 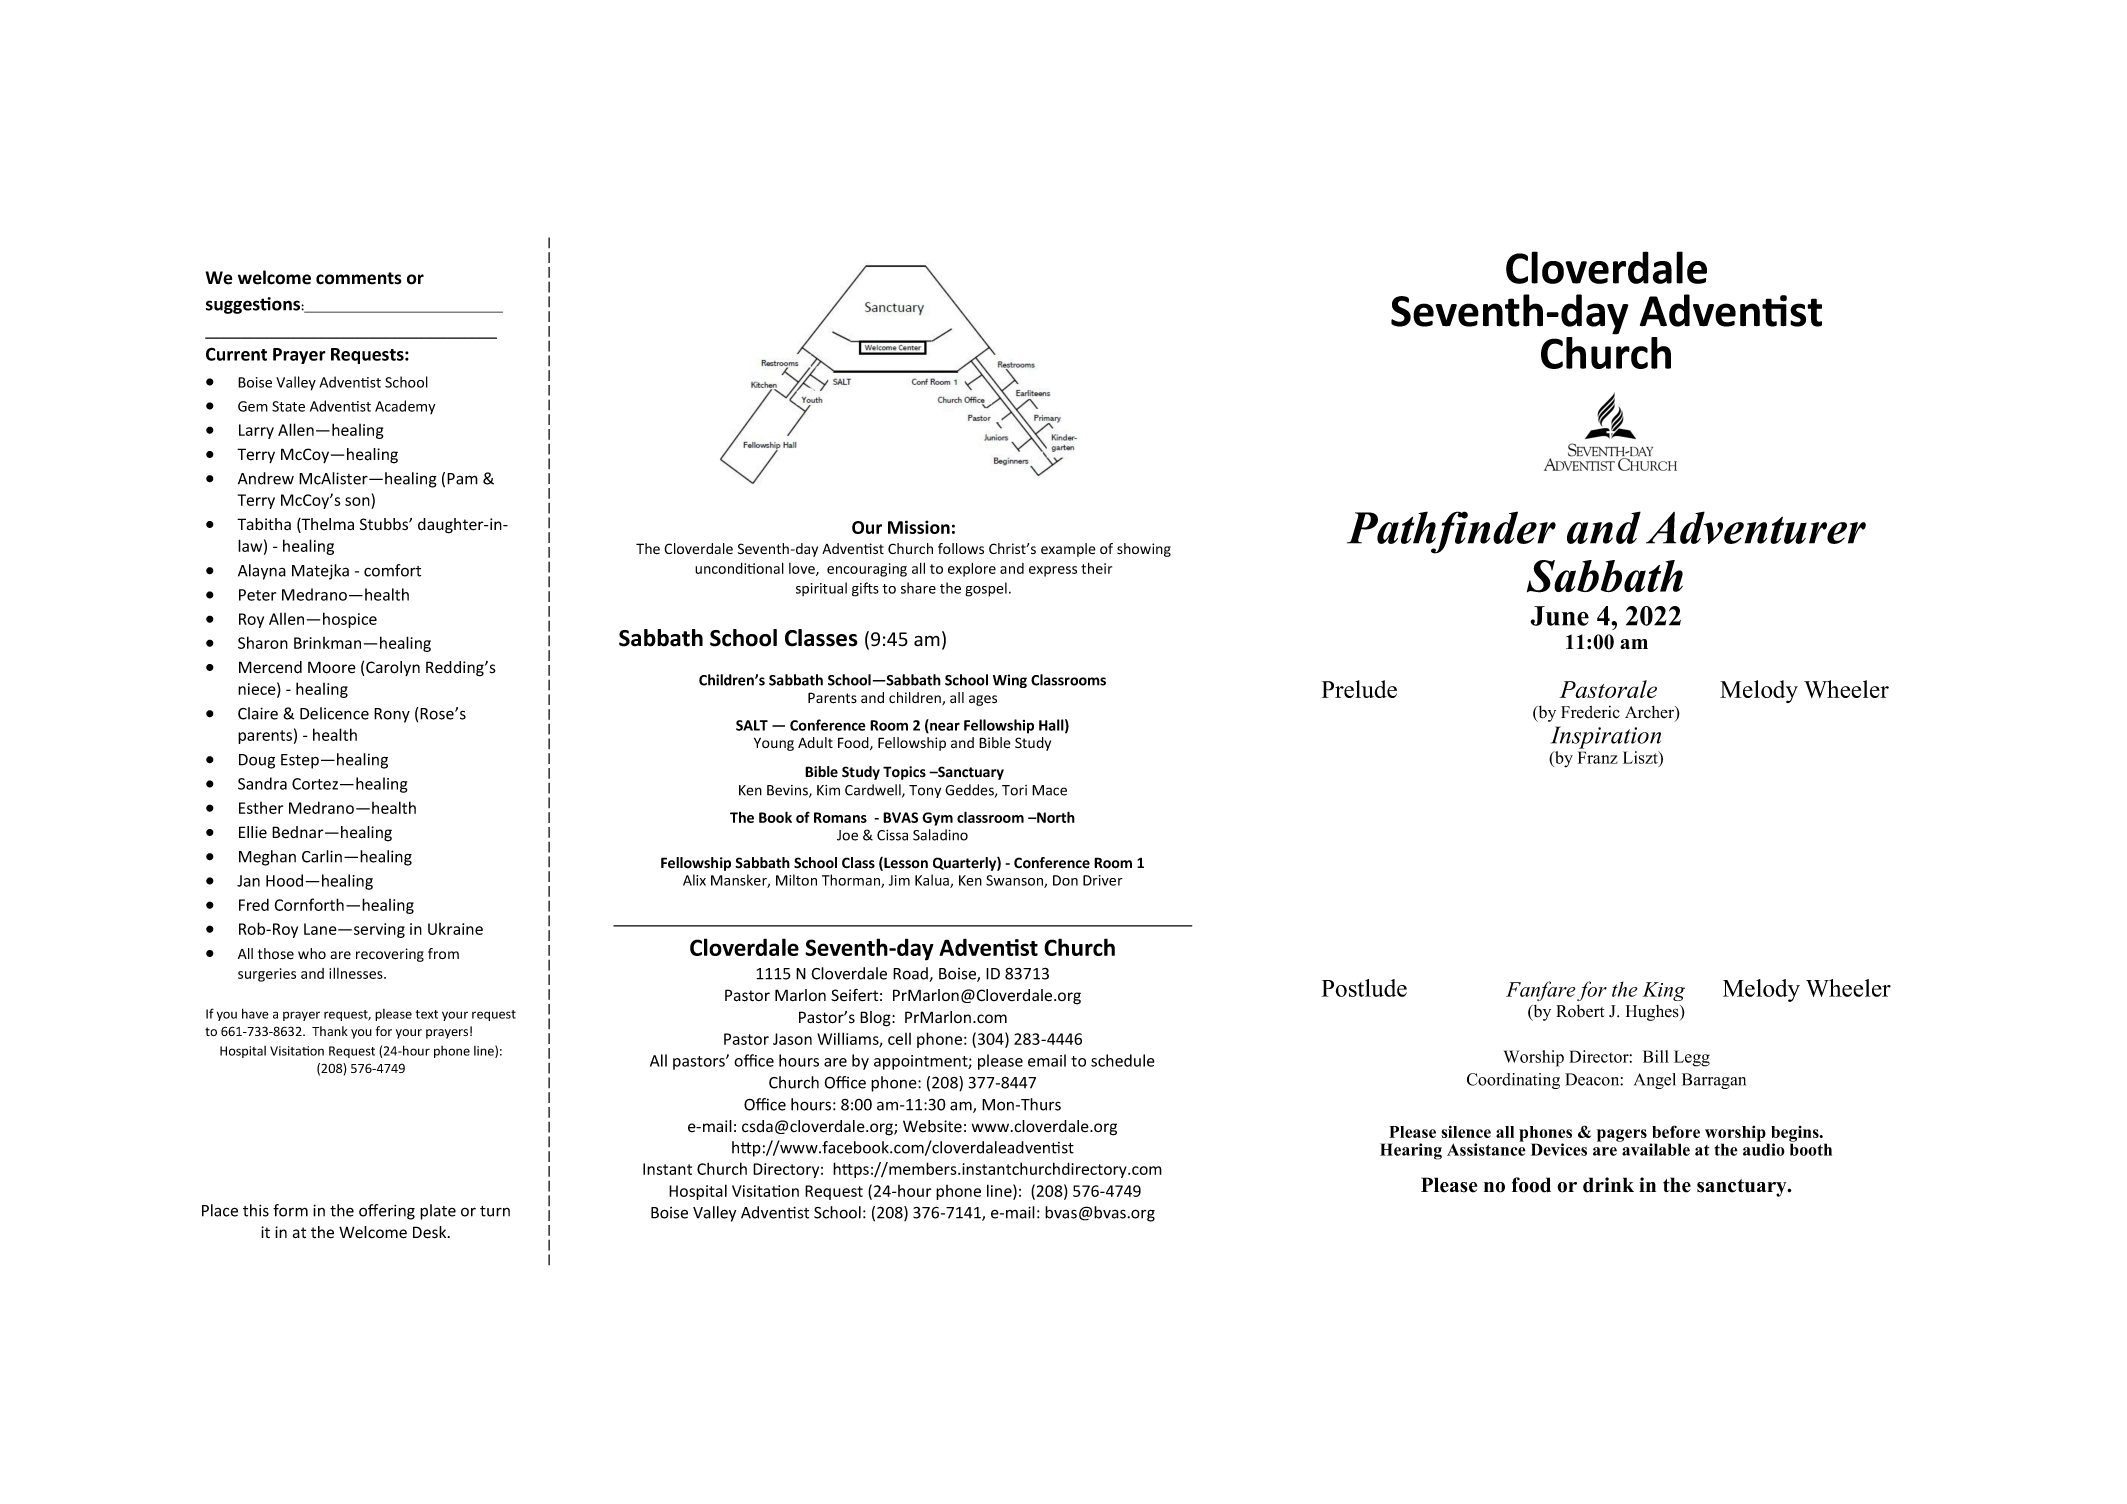 What do you see at coordinates (940, 835) in the document?
I see `Saladino` at bounding box center [940, 835].
